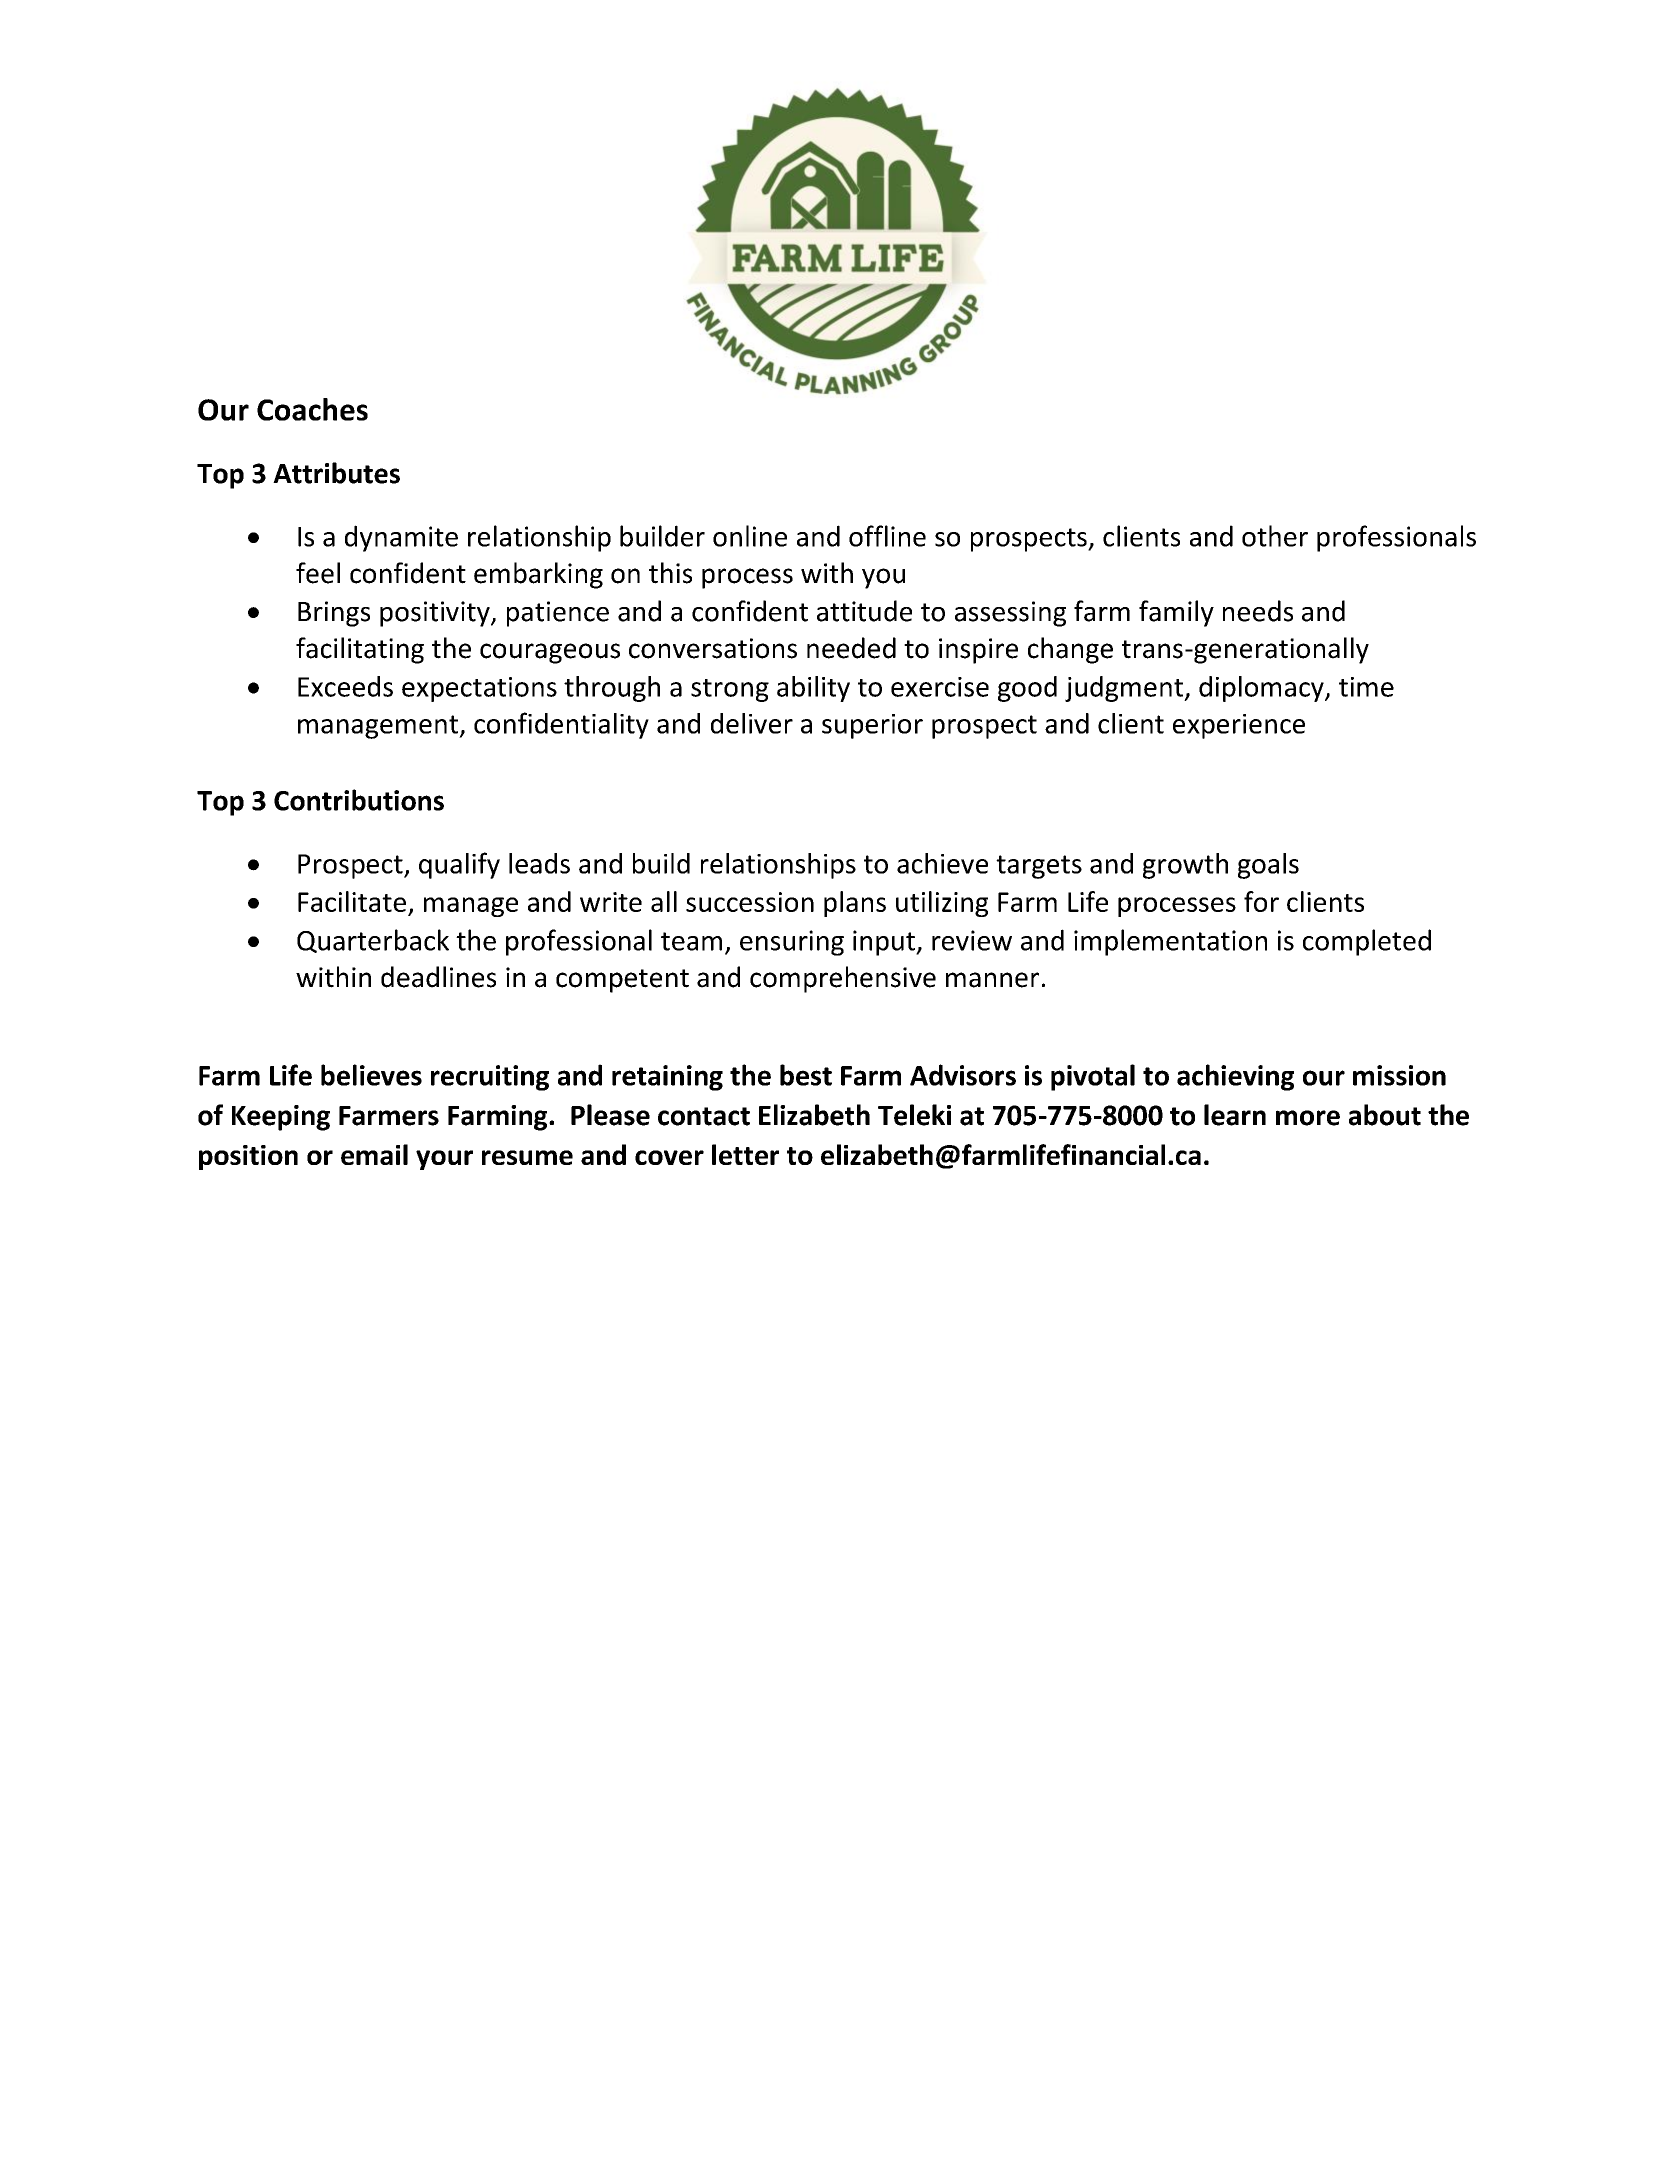 This image has height=2169, width=1676. Describe the element at coordinates (872, 726) in the image. I see `superior` at that location.
